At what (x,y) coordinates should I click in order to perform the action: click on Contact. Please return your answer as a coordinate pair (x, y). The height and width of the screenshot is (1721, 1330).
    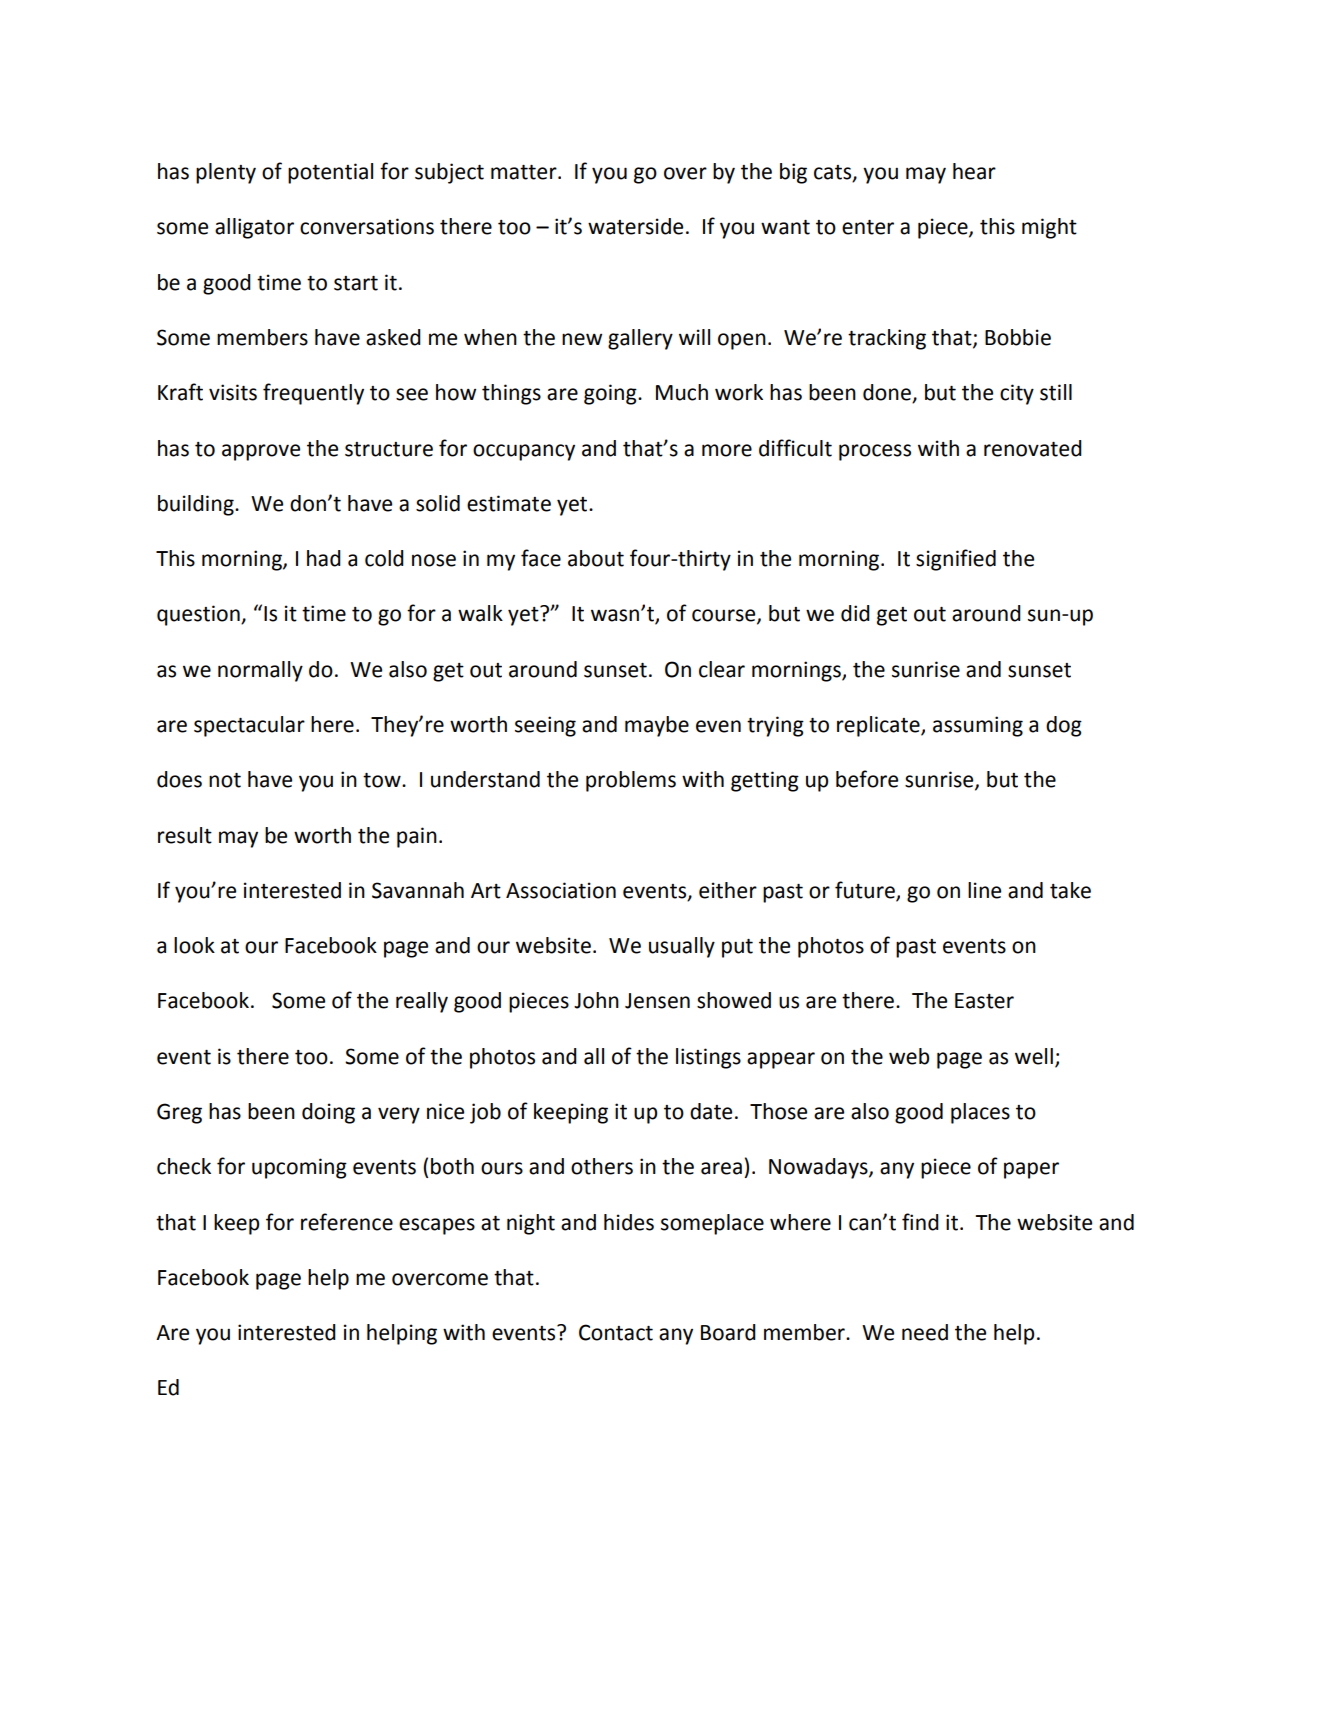
    Looking at the image, I should click on (616, 1332).
